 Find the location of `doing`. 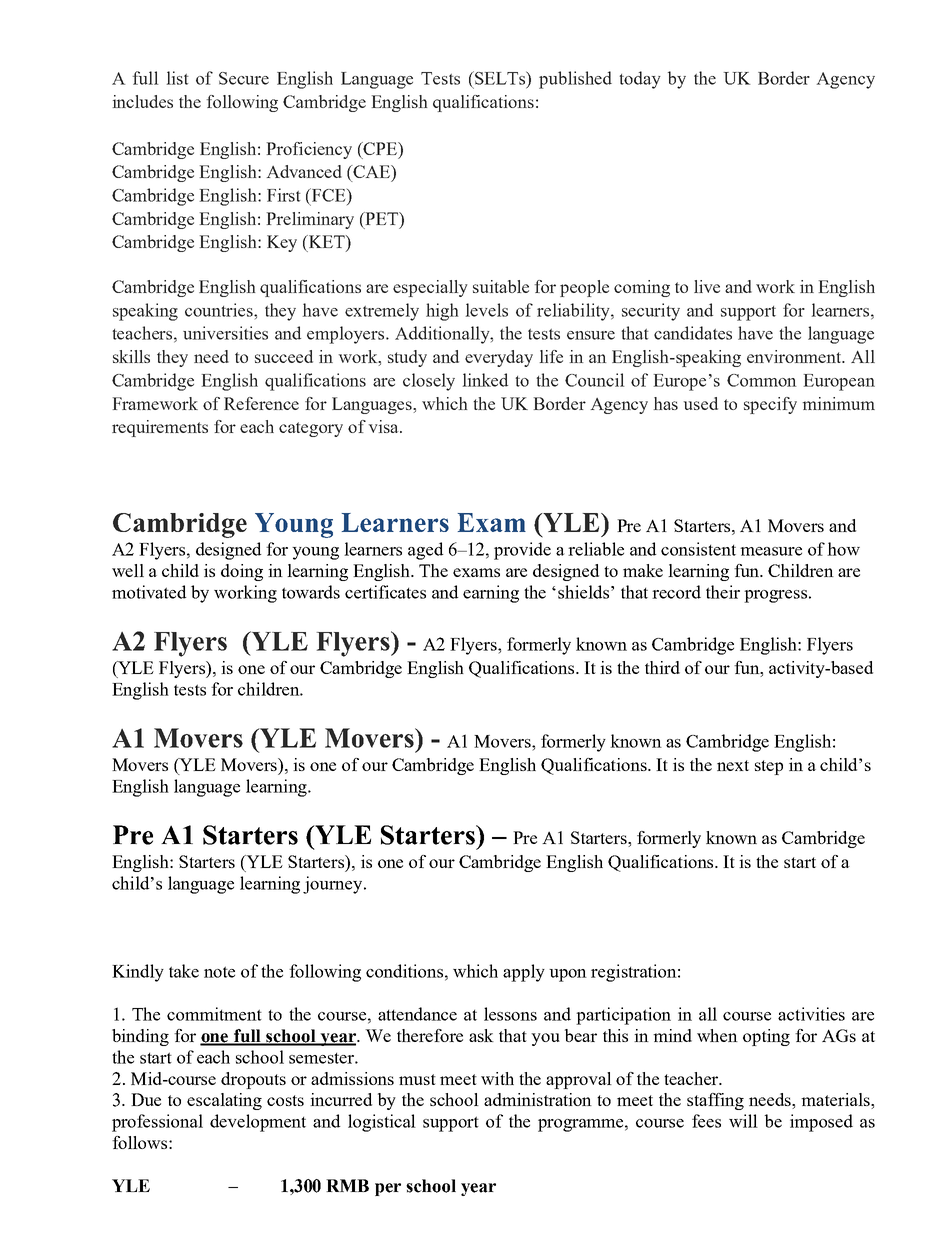

doing is located at coordinates (242, 572).
